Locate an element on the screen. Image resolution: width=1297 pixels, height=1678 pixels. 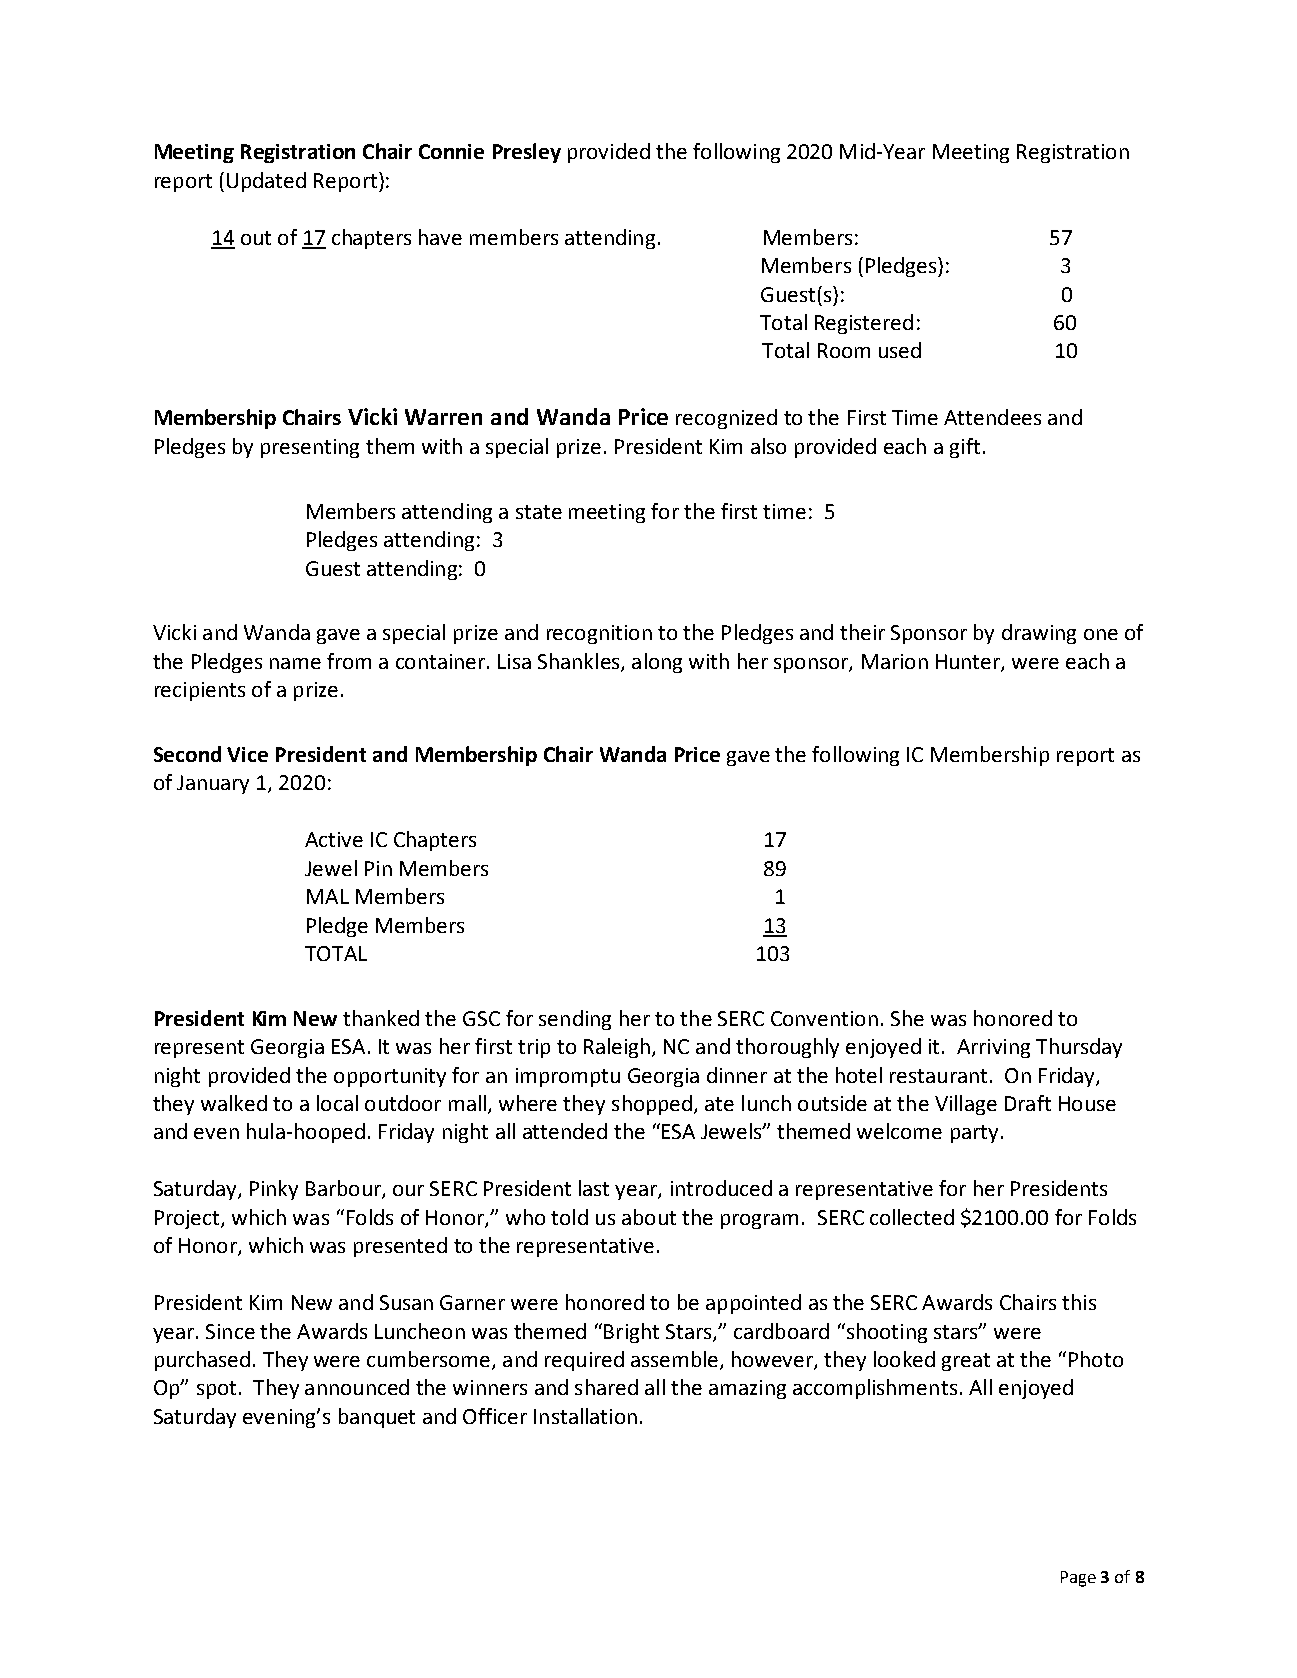
Page is located at coordinates (1078, 1579).
